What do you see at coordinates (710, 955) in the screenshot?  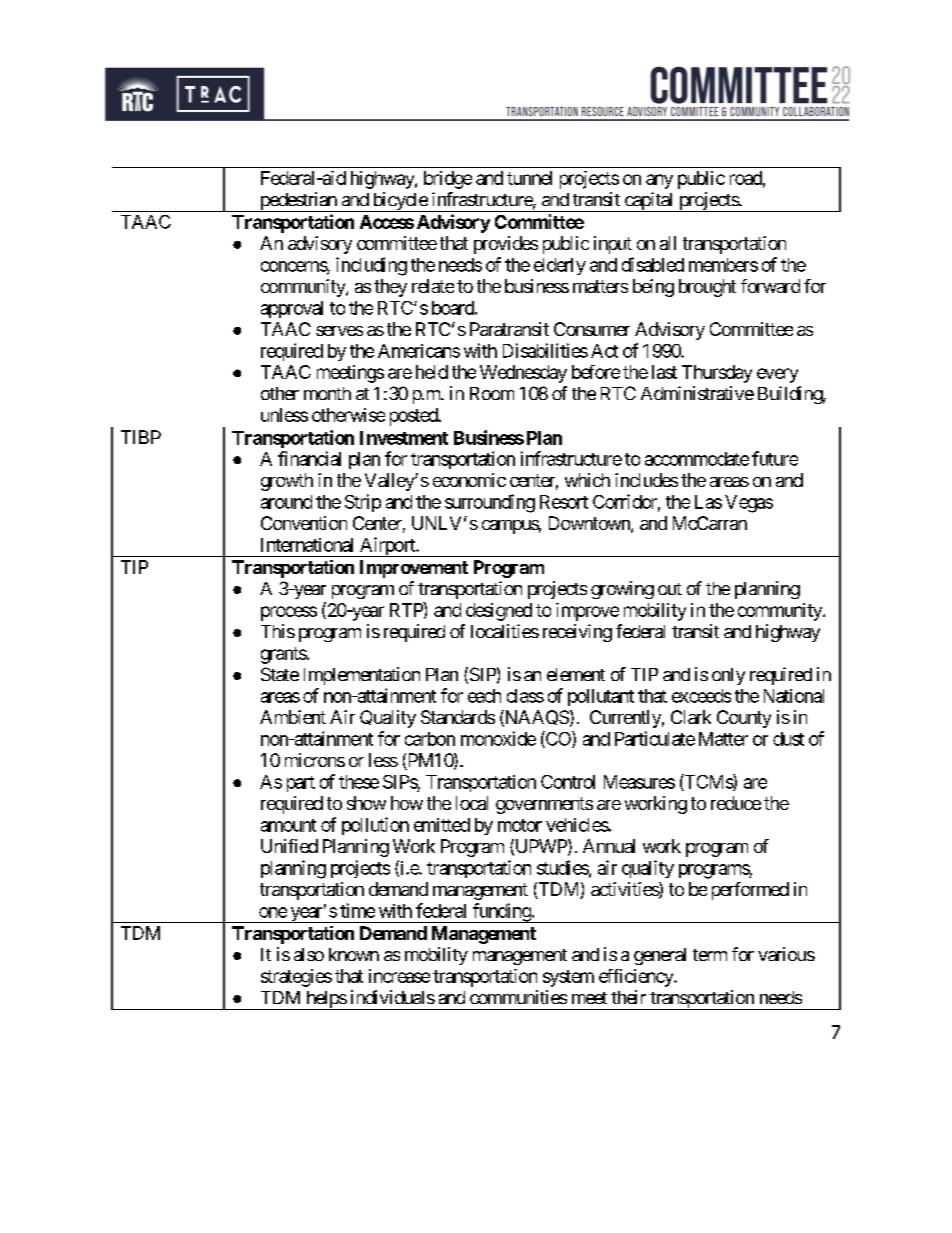 I see `term` at bounding box center [710, 955].
